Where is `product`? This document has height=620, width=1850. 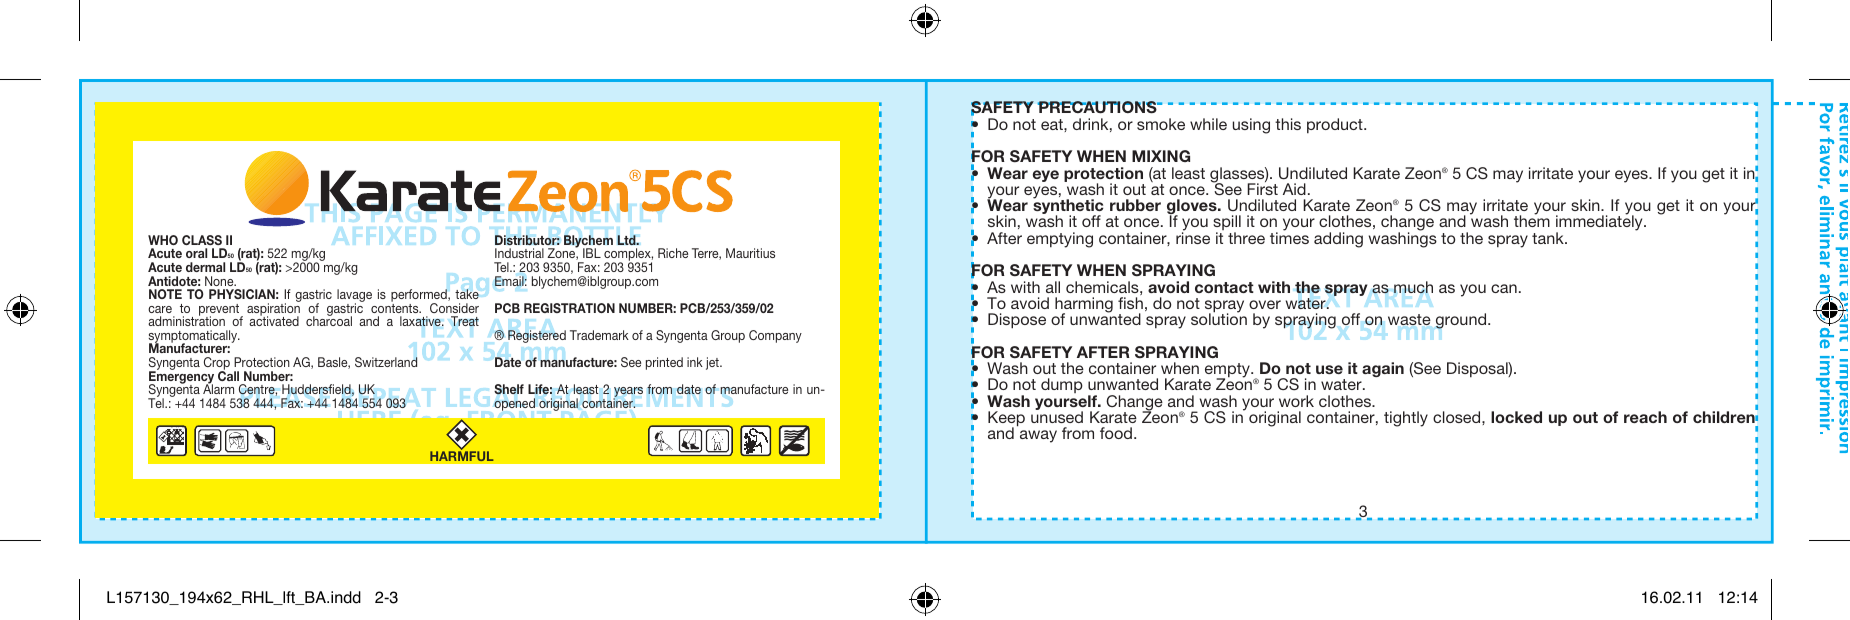 product is located at coordinates (1336, 125).
